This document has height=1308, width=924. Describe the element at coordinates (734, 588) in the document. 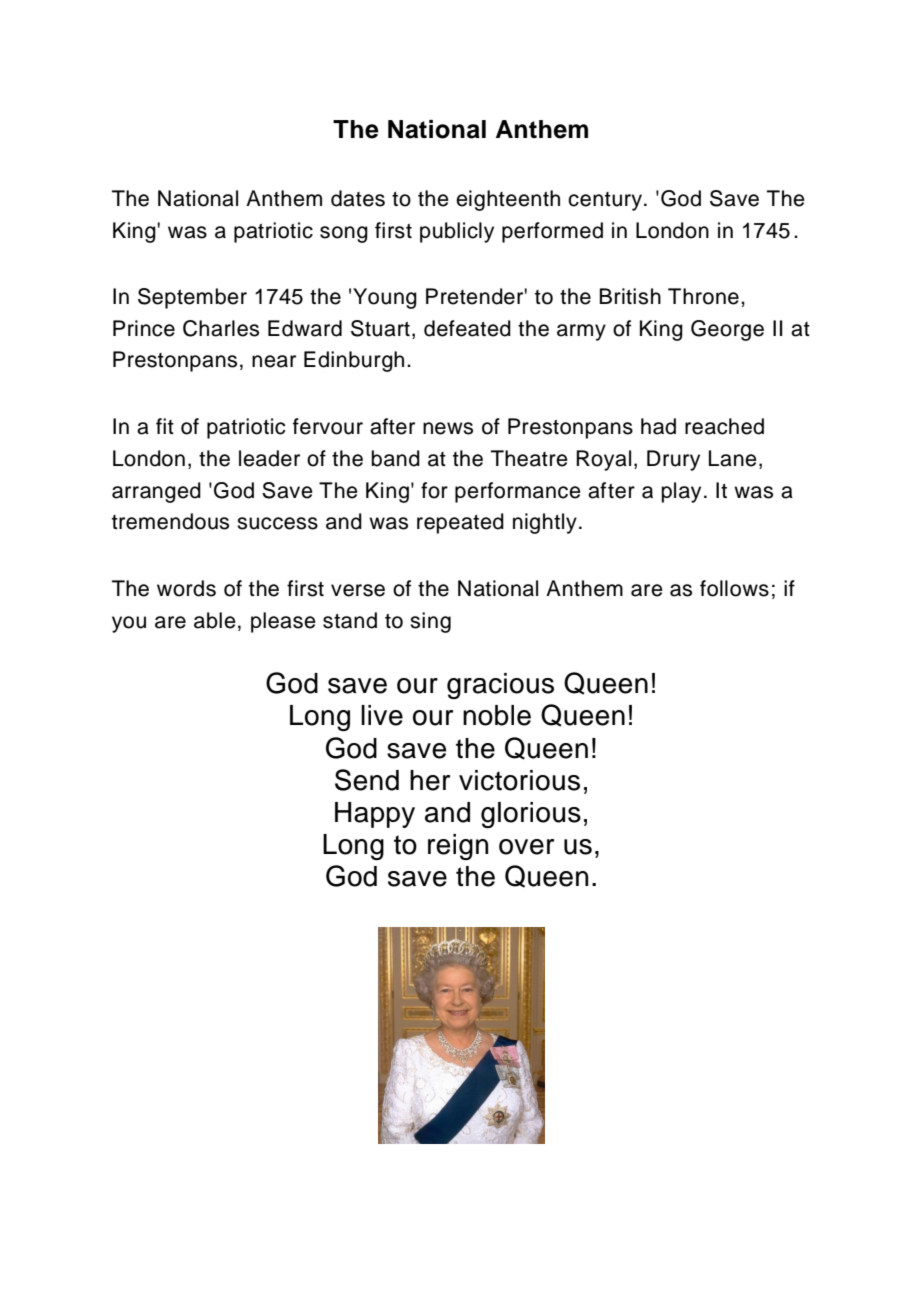

I see `follows` at that location.
